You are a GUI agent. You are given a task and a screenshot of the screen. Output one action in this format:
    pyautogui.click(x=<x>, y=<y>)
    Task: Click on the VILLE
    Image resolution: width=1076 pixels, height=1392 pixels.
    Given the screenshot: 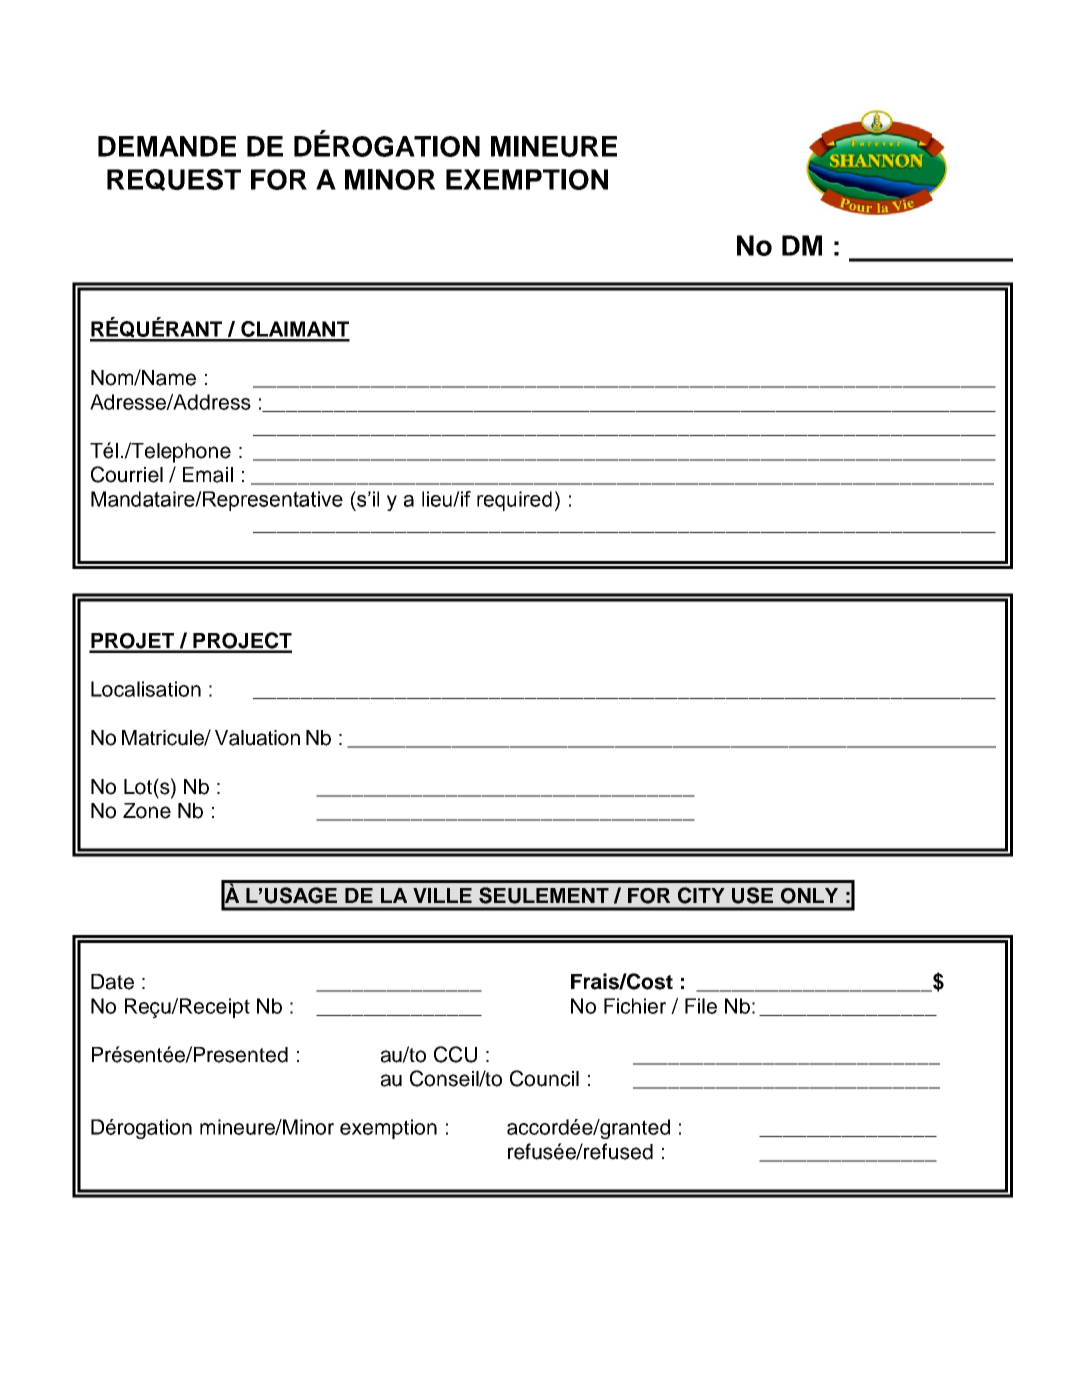 What is the action you would take?
    pyautogui.click(x=442, y=895)
